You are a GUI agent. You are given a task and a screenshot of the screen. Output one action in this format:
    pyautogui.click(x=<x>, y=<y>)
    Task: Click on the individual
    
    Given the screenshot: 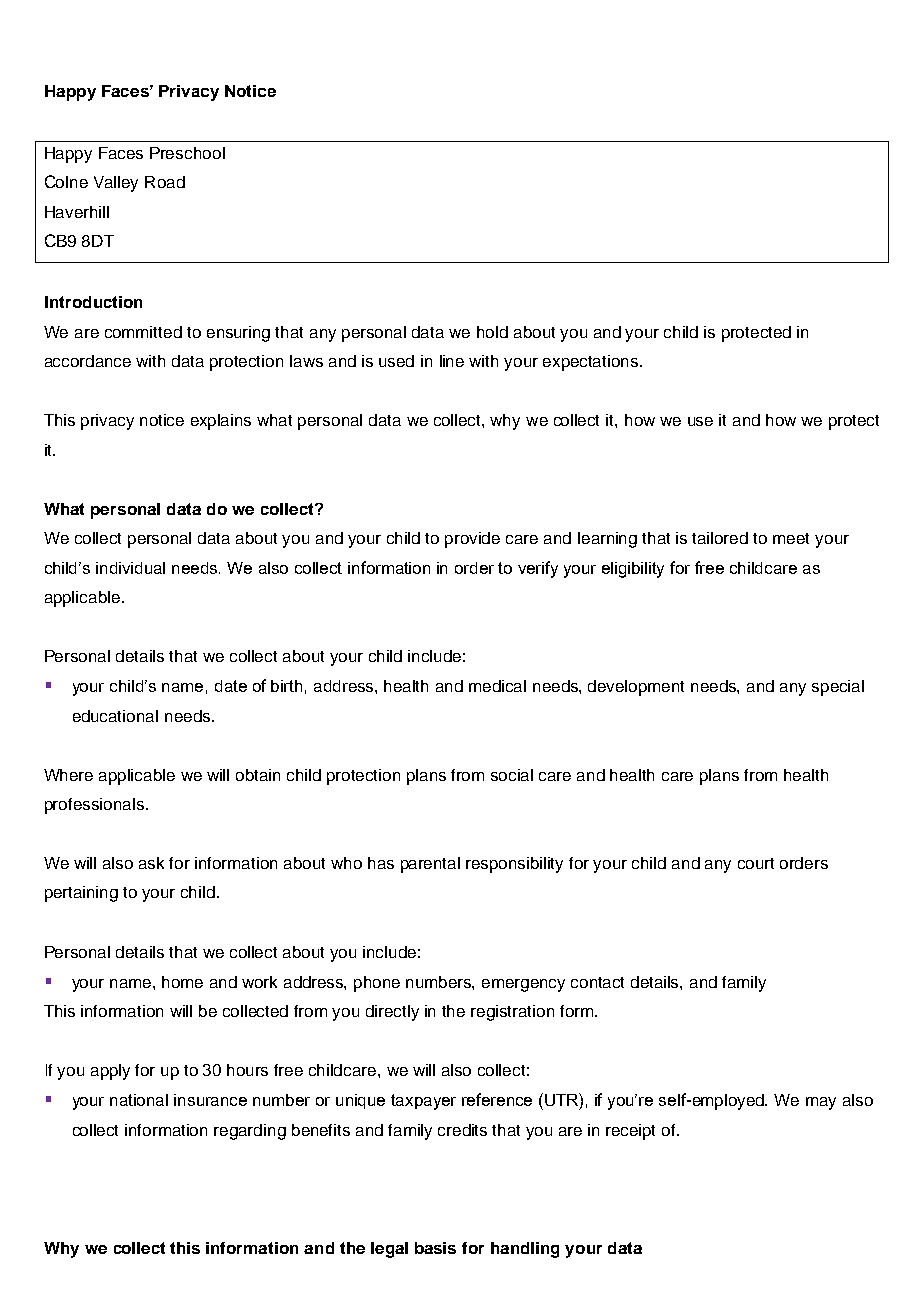 What is the action you would take?
    pyautogui.click(x=130, y=568)
